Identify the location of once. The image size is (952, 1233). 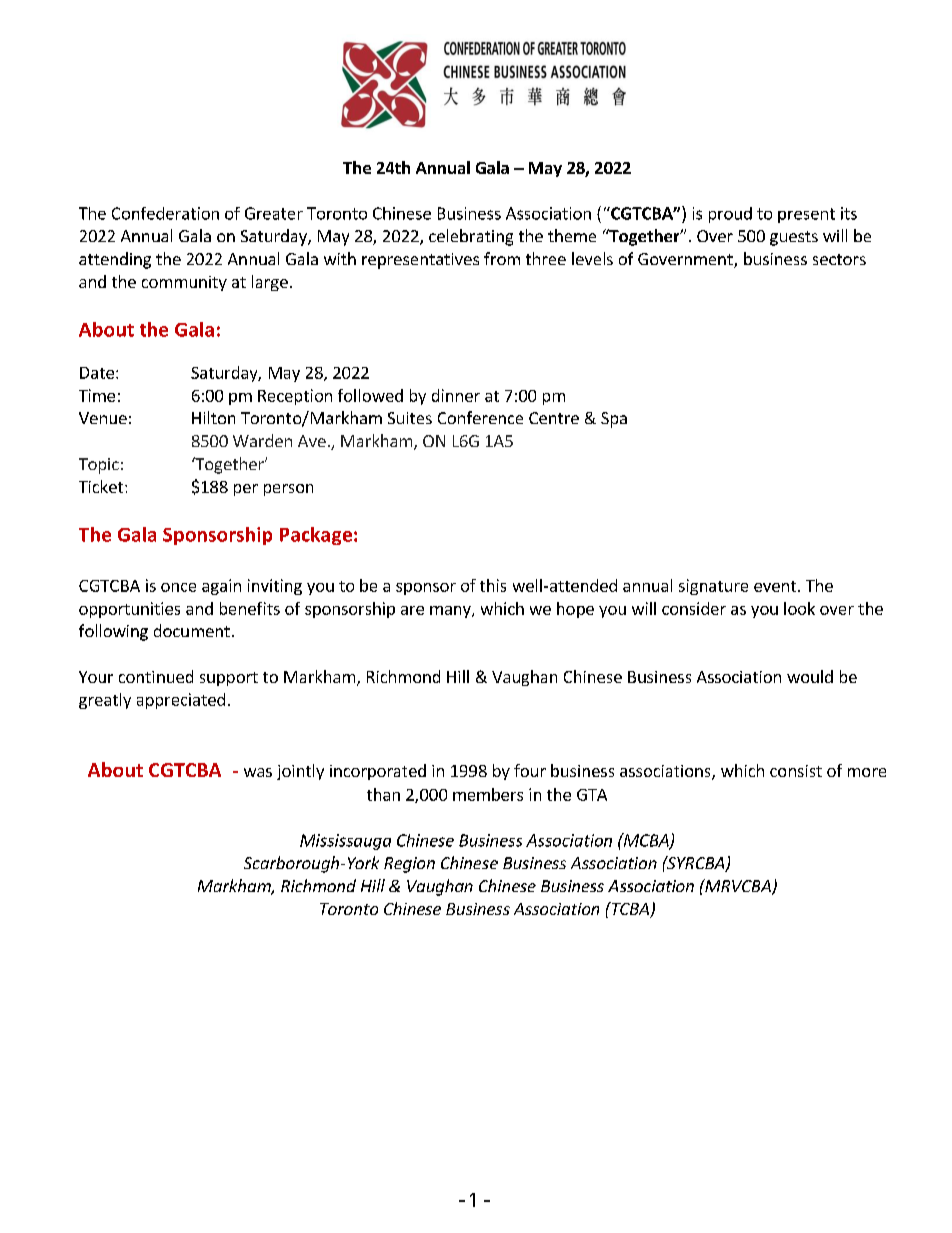
(178, 587).
